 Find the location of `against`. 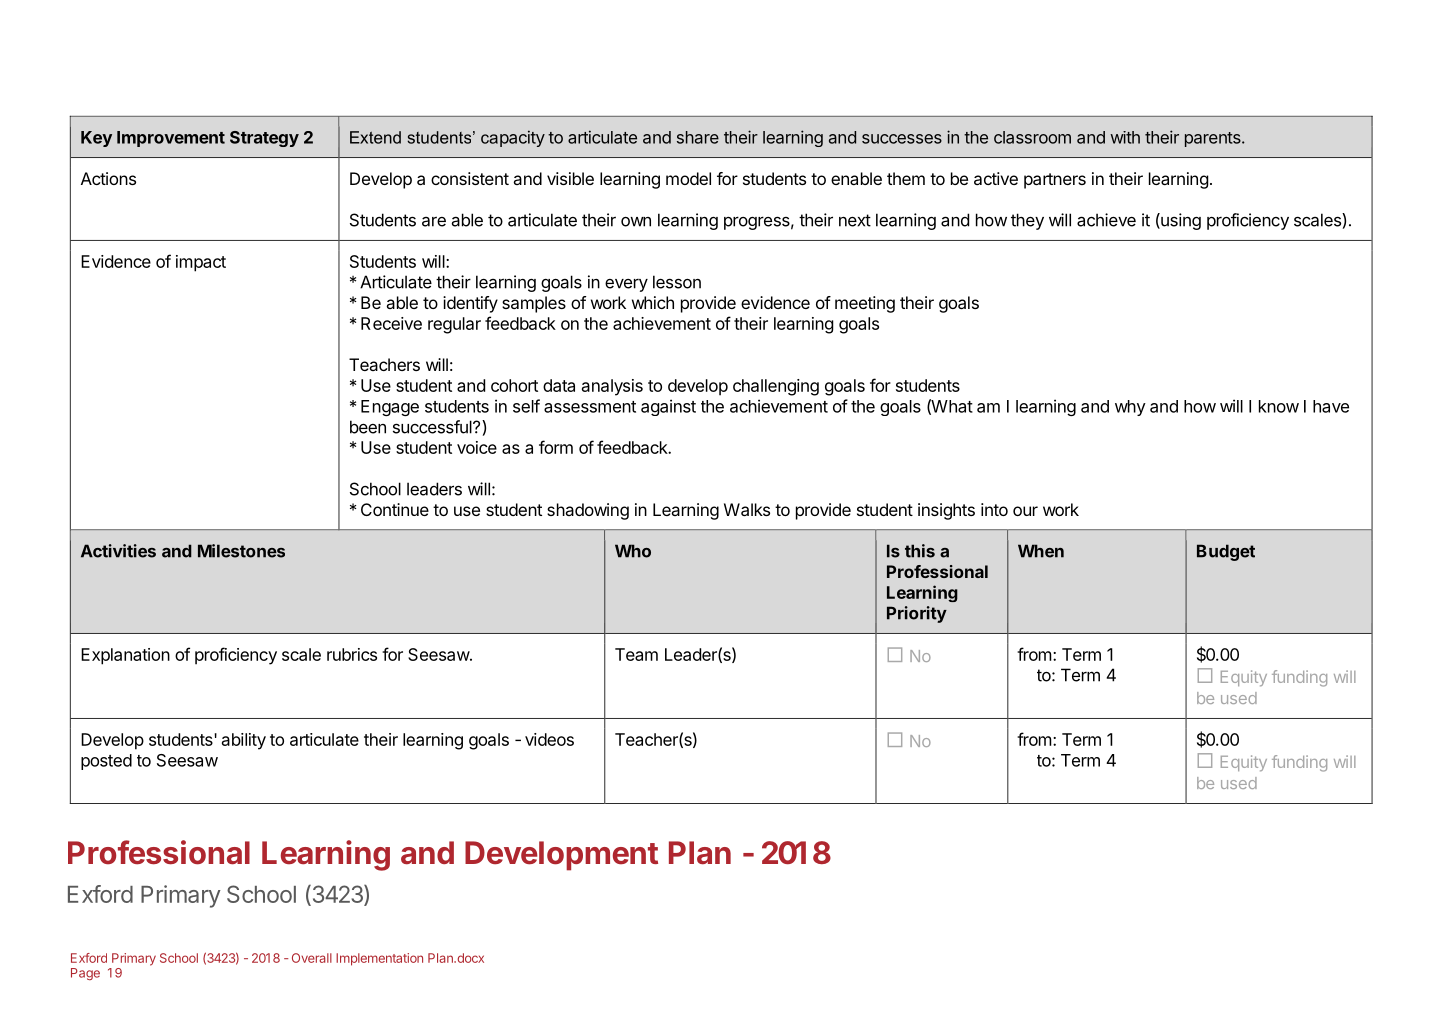

against is located at coordinates (668, 407).
